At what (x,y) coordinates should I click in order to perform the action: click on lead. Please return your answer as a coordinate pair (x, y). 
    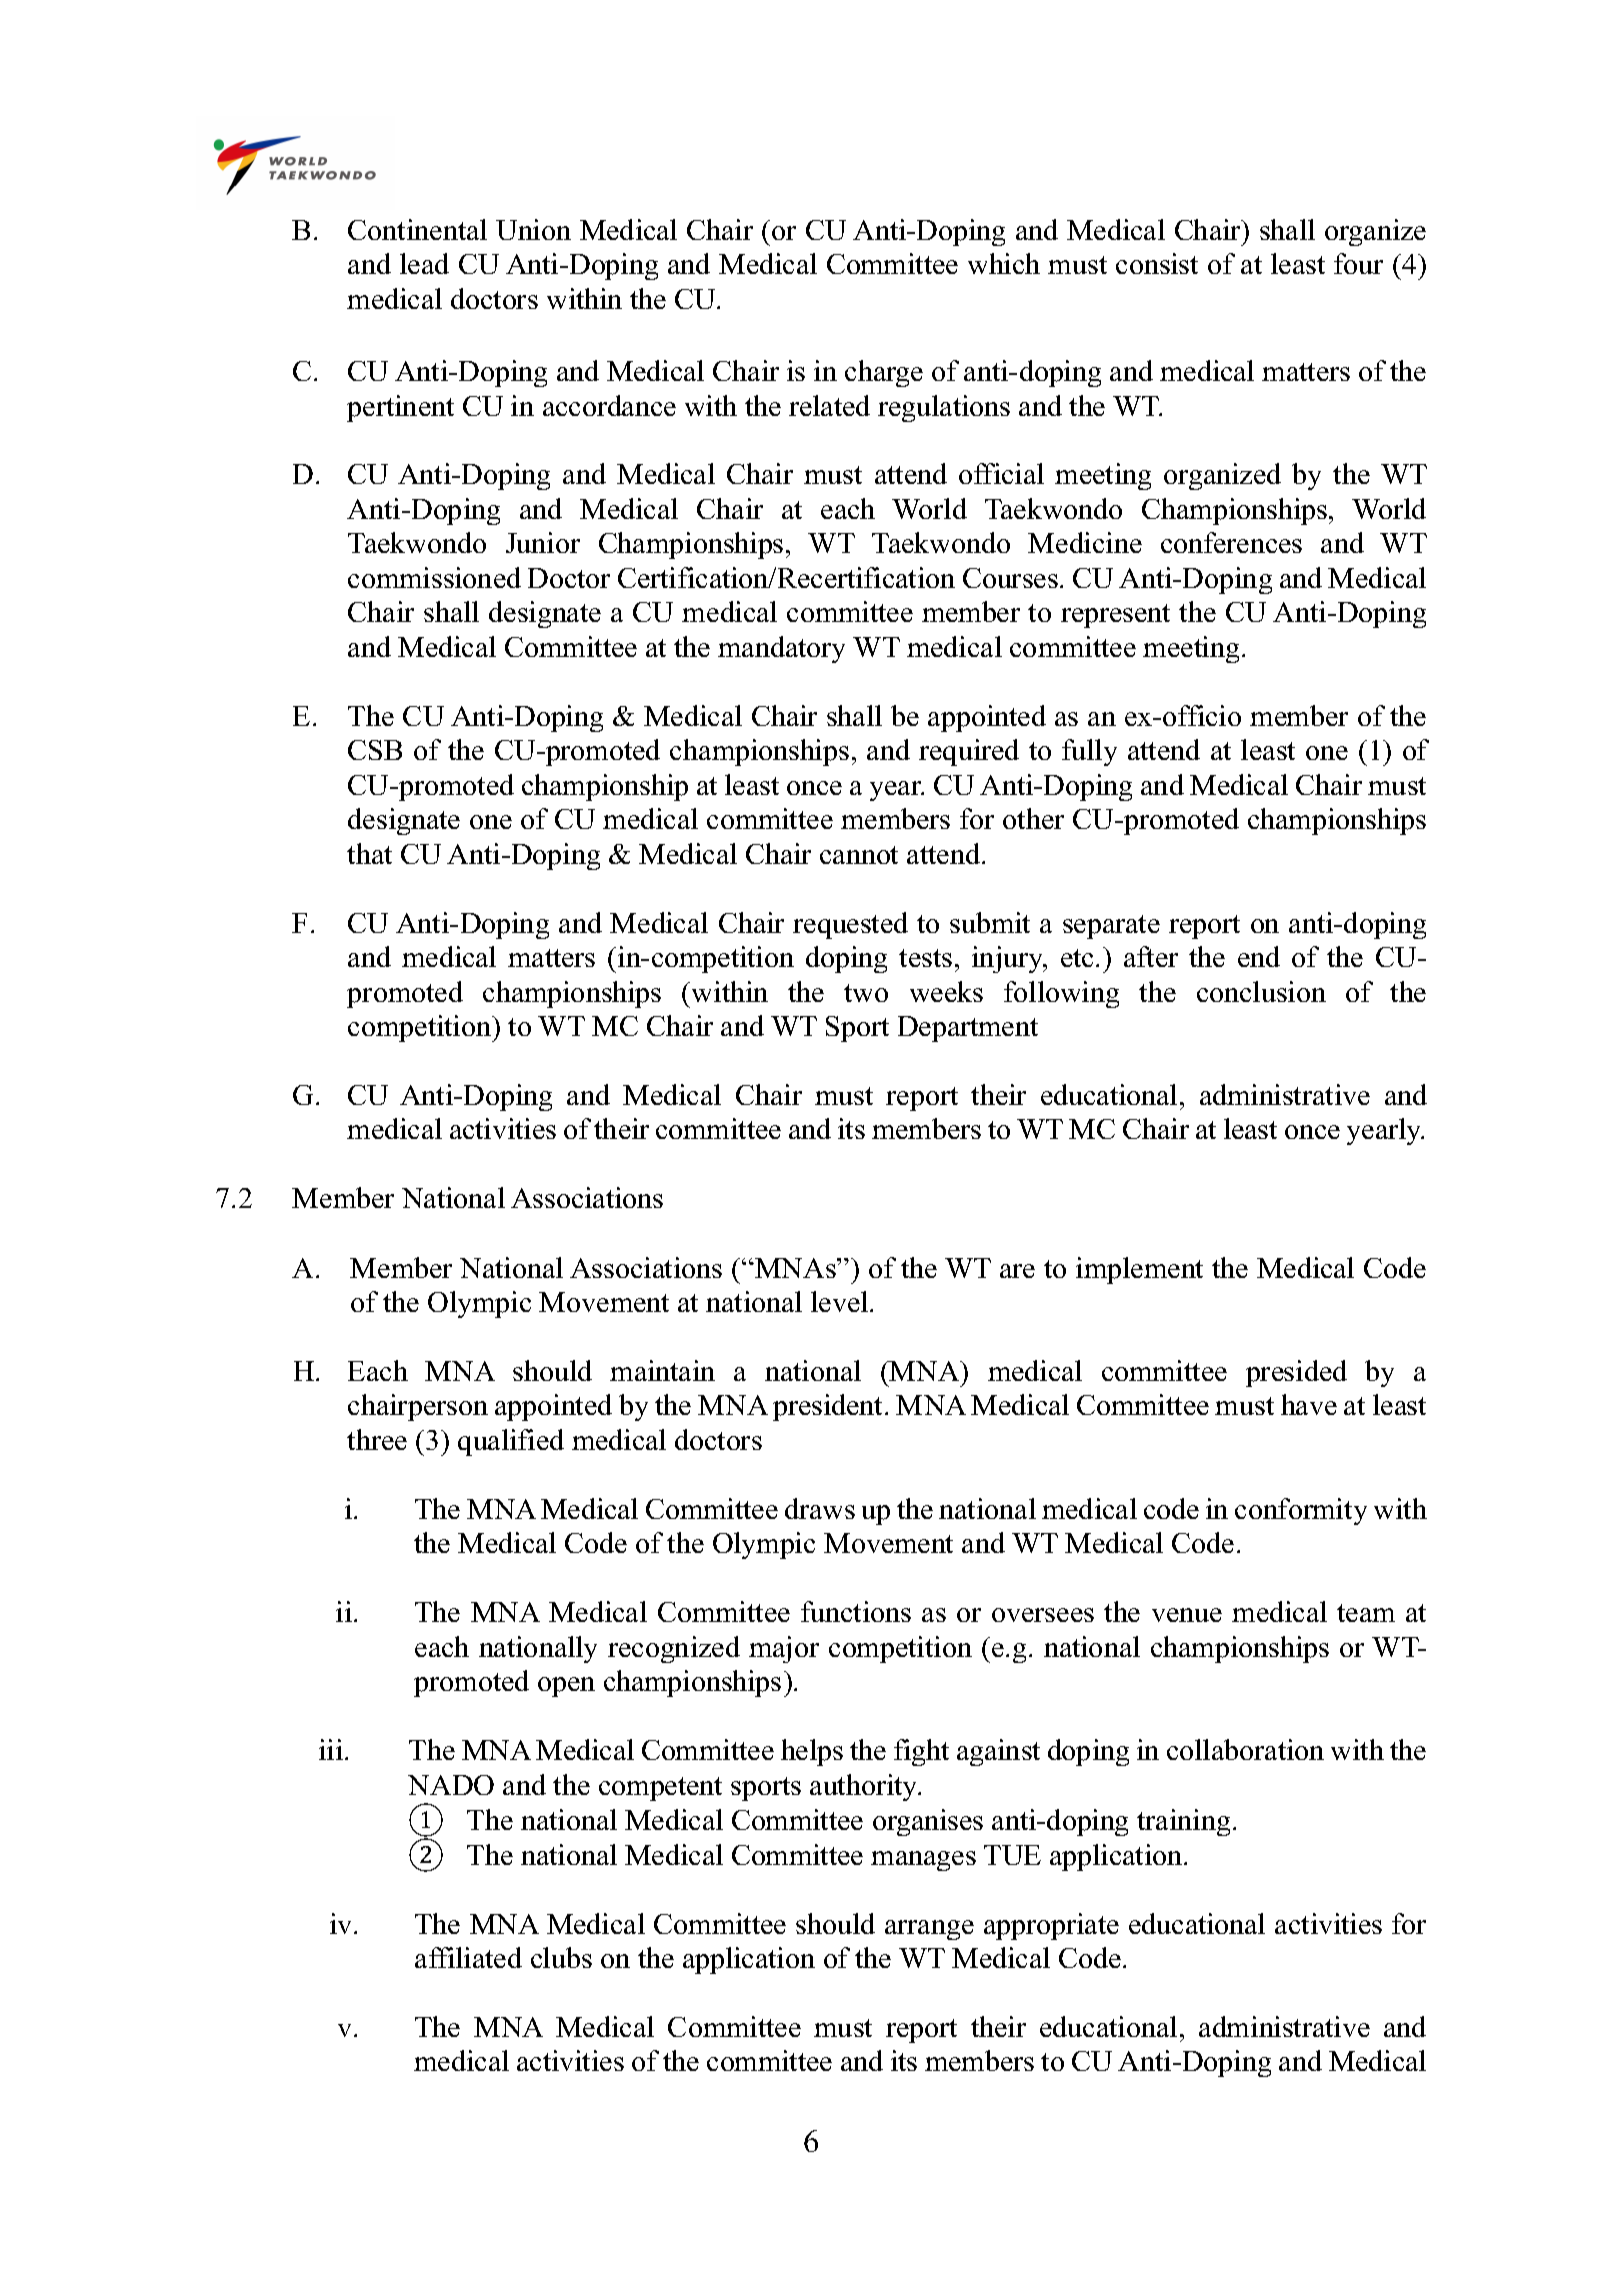
    Looking at the image, I should click on (424, 263).
